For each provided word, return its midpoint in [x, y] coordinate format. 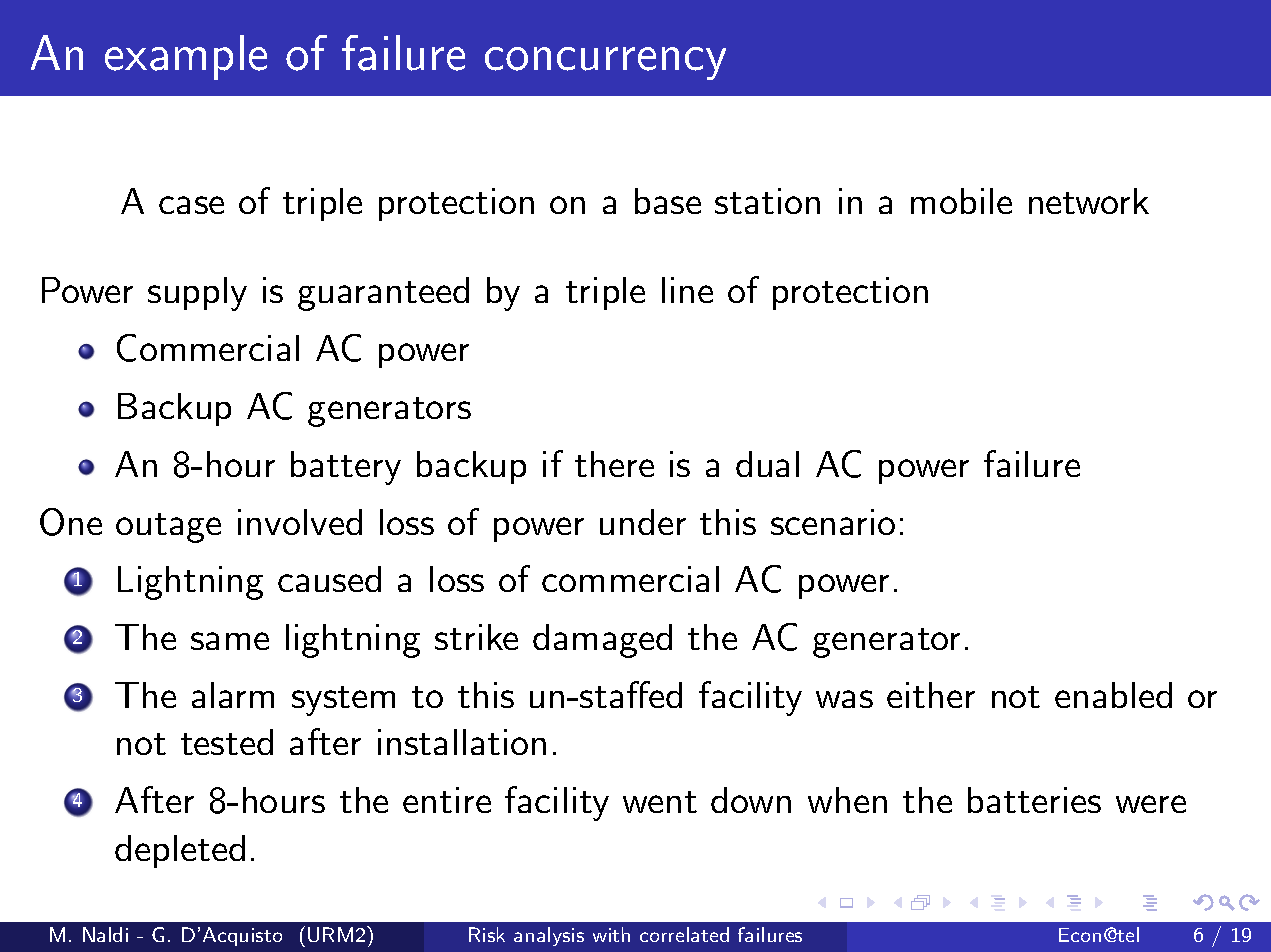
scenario [833, 522]
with [611, 934]
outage [168, 528]
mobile [961, 201]
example [186, 57]
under [643, 522]
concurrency [605, 63]
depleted [180, 851]
